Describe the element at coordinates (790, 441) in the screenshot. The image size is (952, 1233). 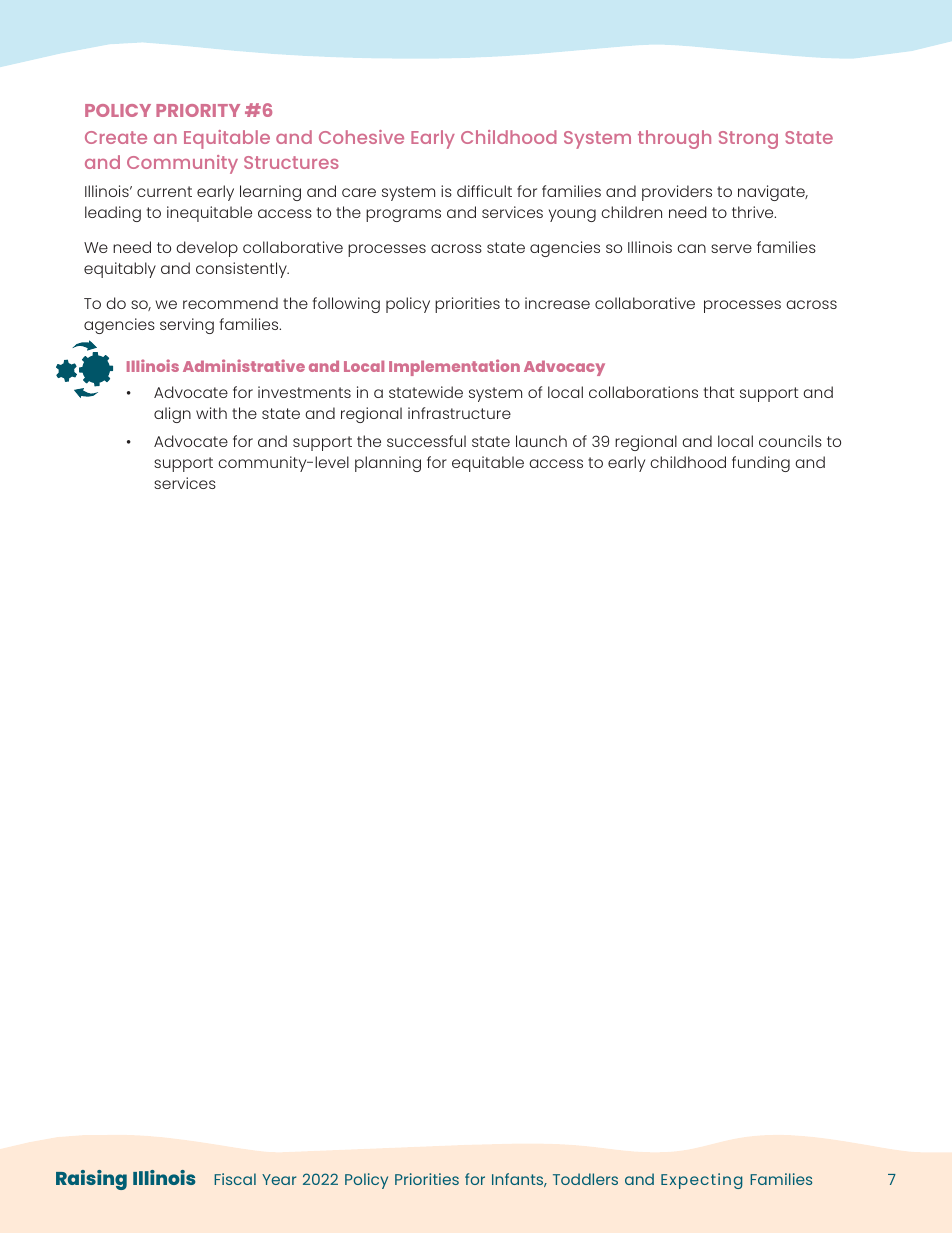
I see `councils` at that location.
